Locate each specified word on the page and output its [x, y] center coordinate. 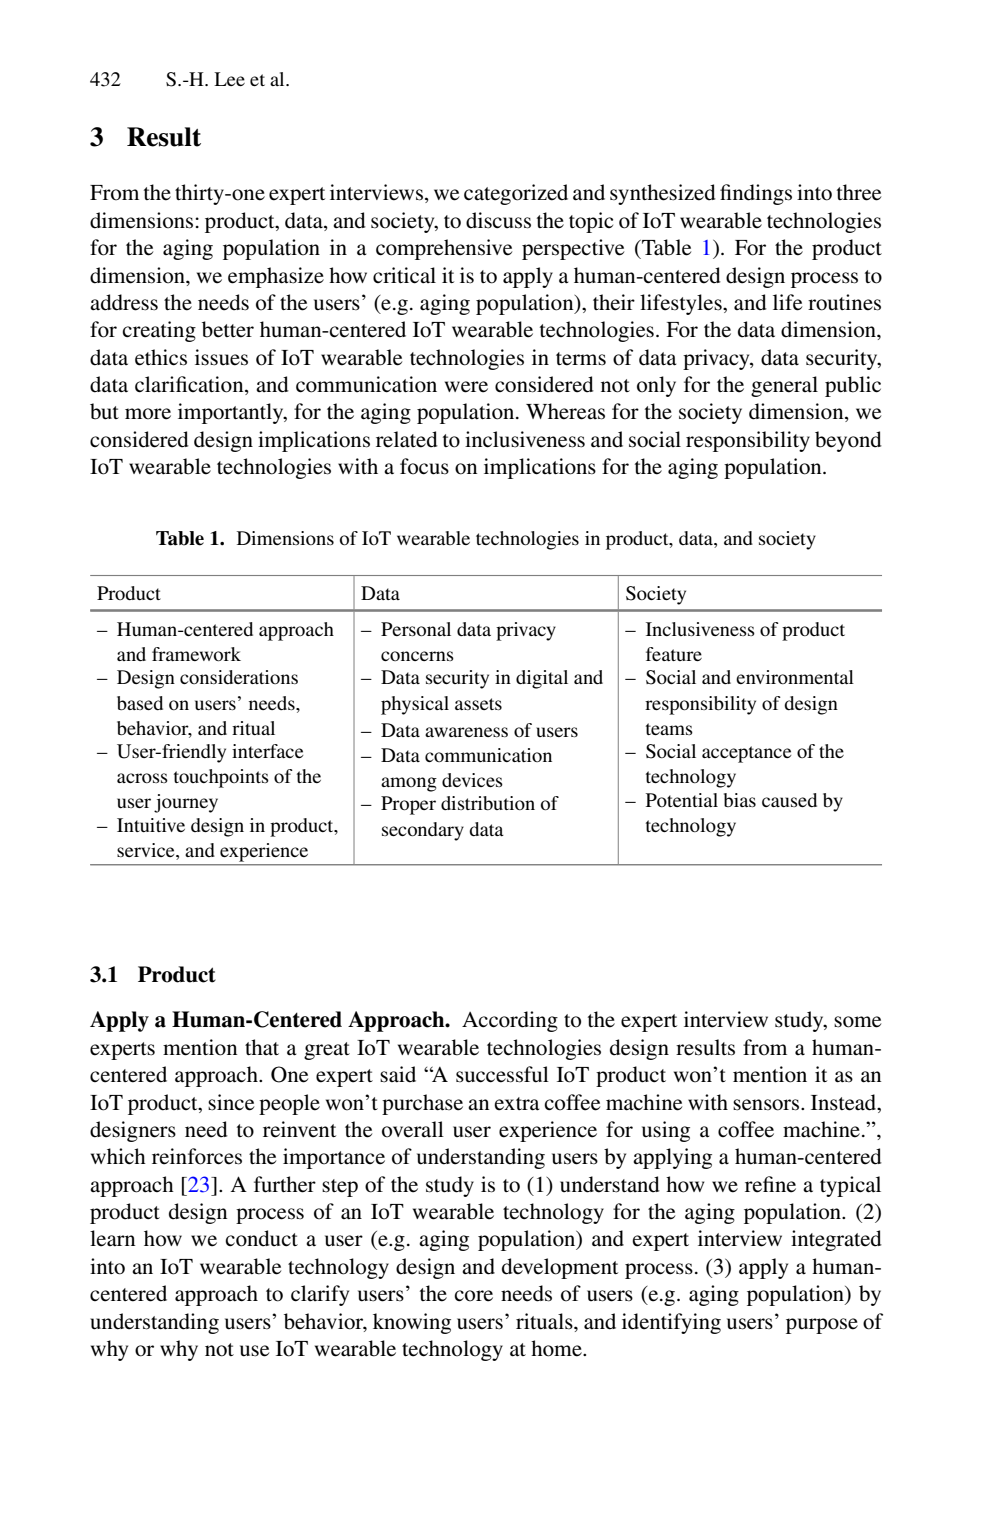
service [147, 850]
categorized [516, 194]
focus [424, 466]
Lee [229, 79]
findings [756, 194]
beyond [848, 441]
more [148, 414]
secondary [423, 831]
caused [789, 800]
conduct [261, 1238]
